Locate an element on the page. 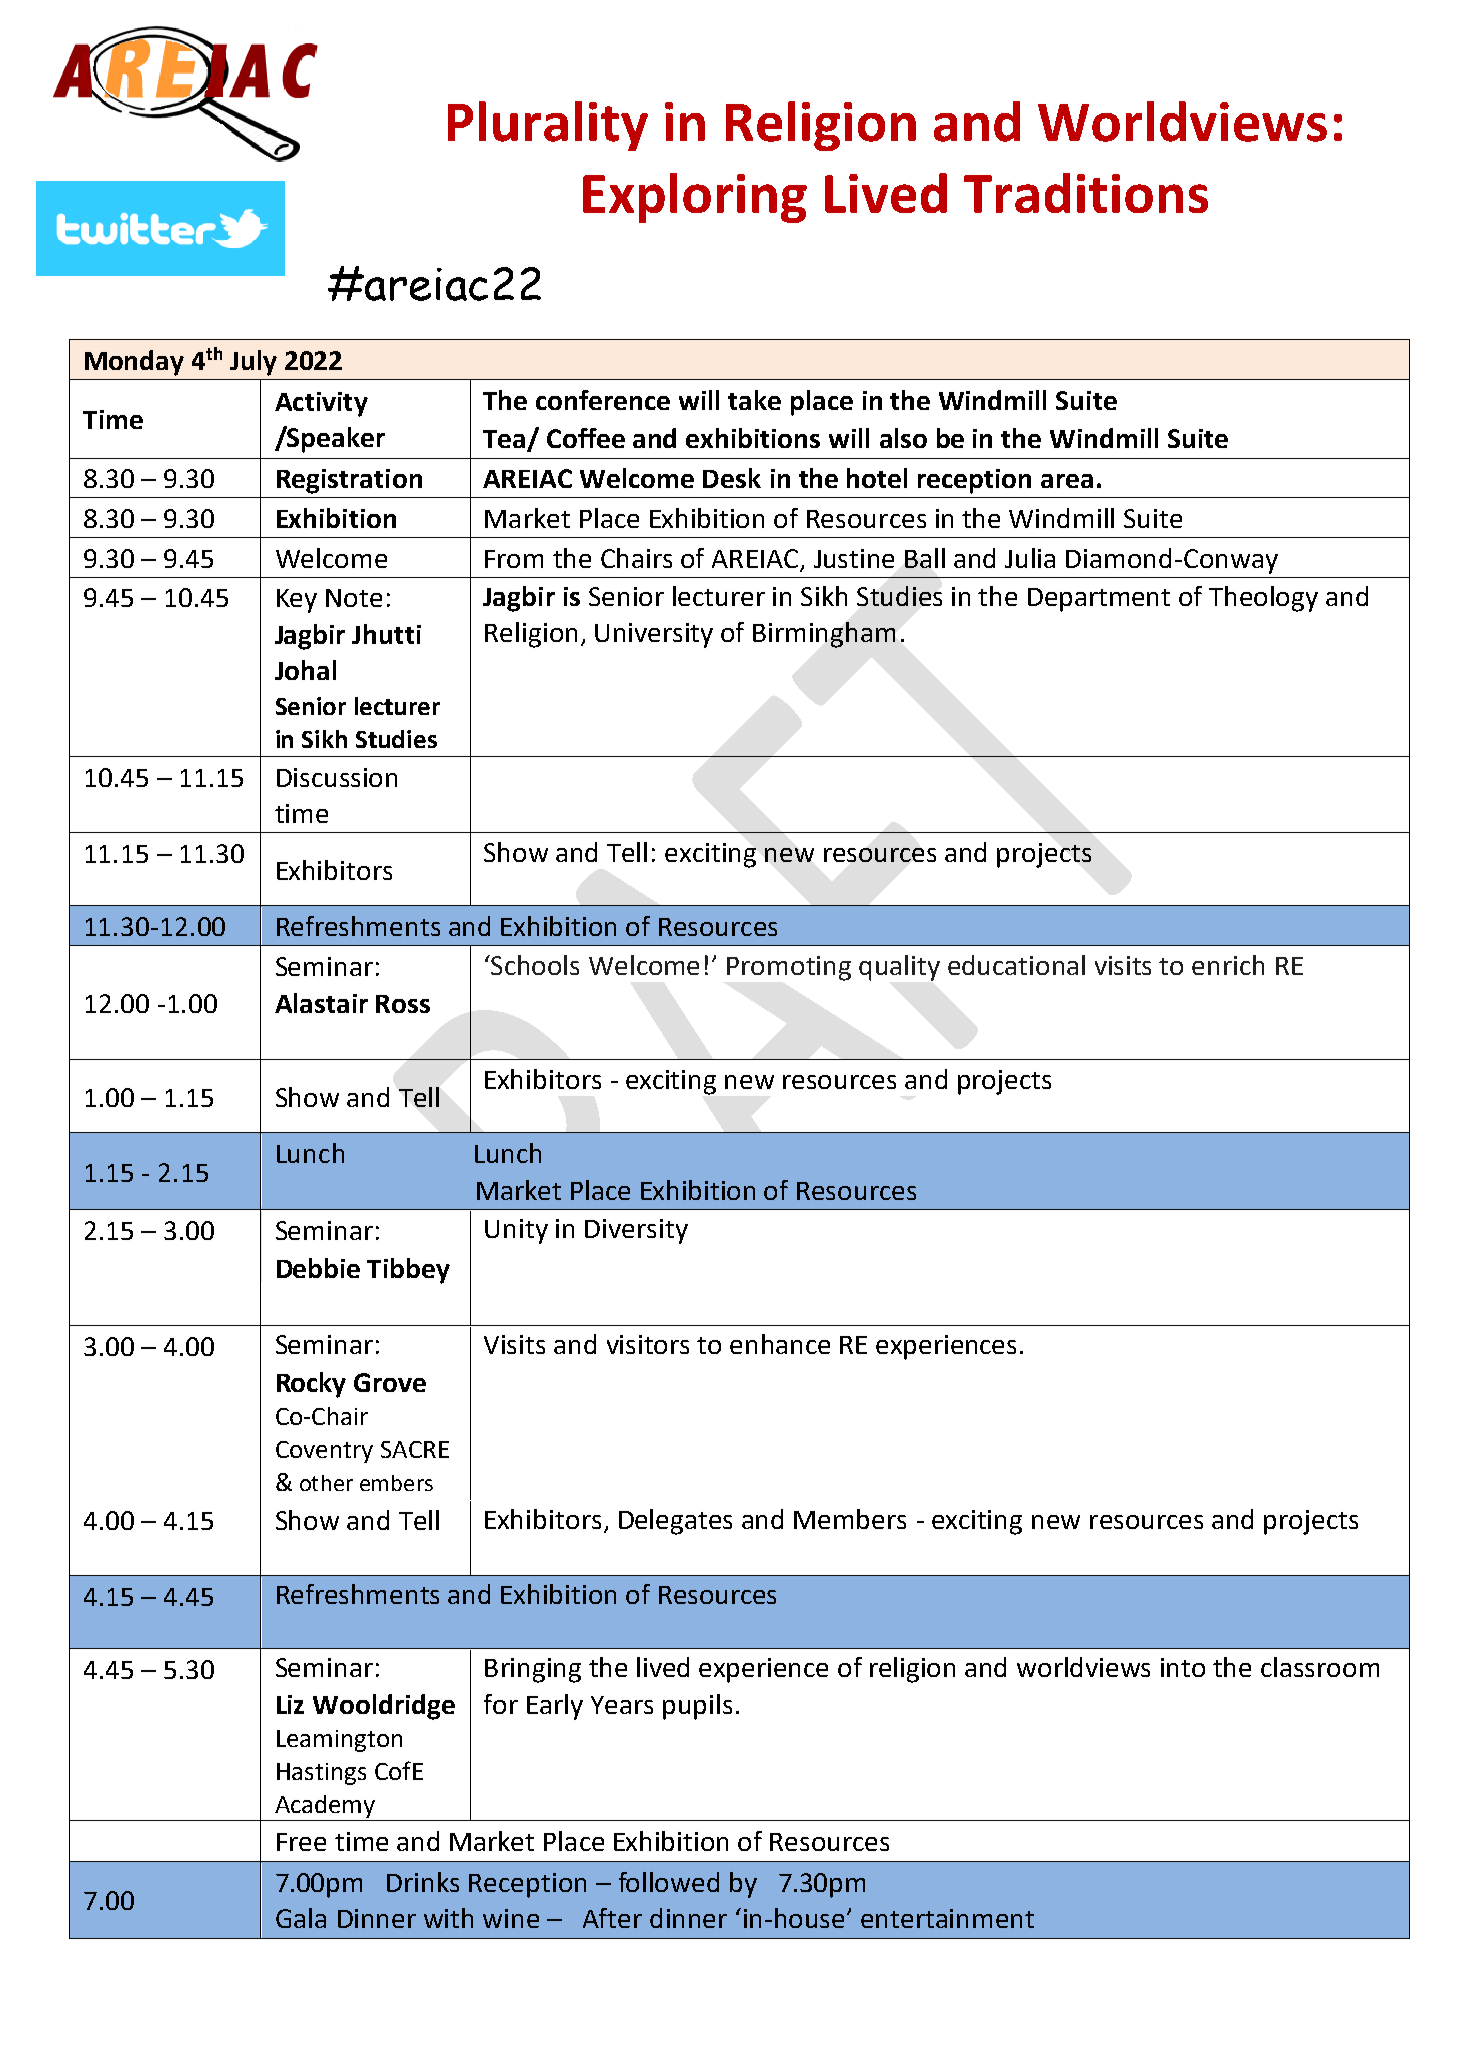 This image has width=1462, height=2067. University is located at coordinates (654, 635).
